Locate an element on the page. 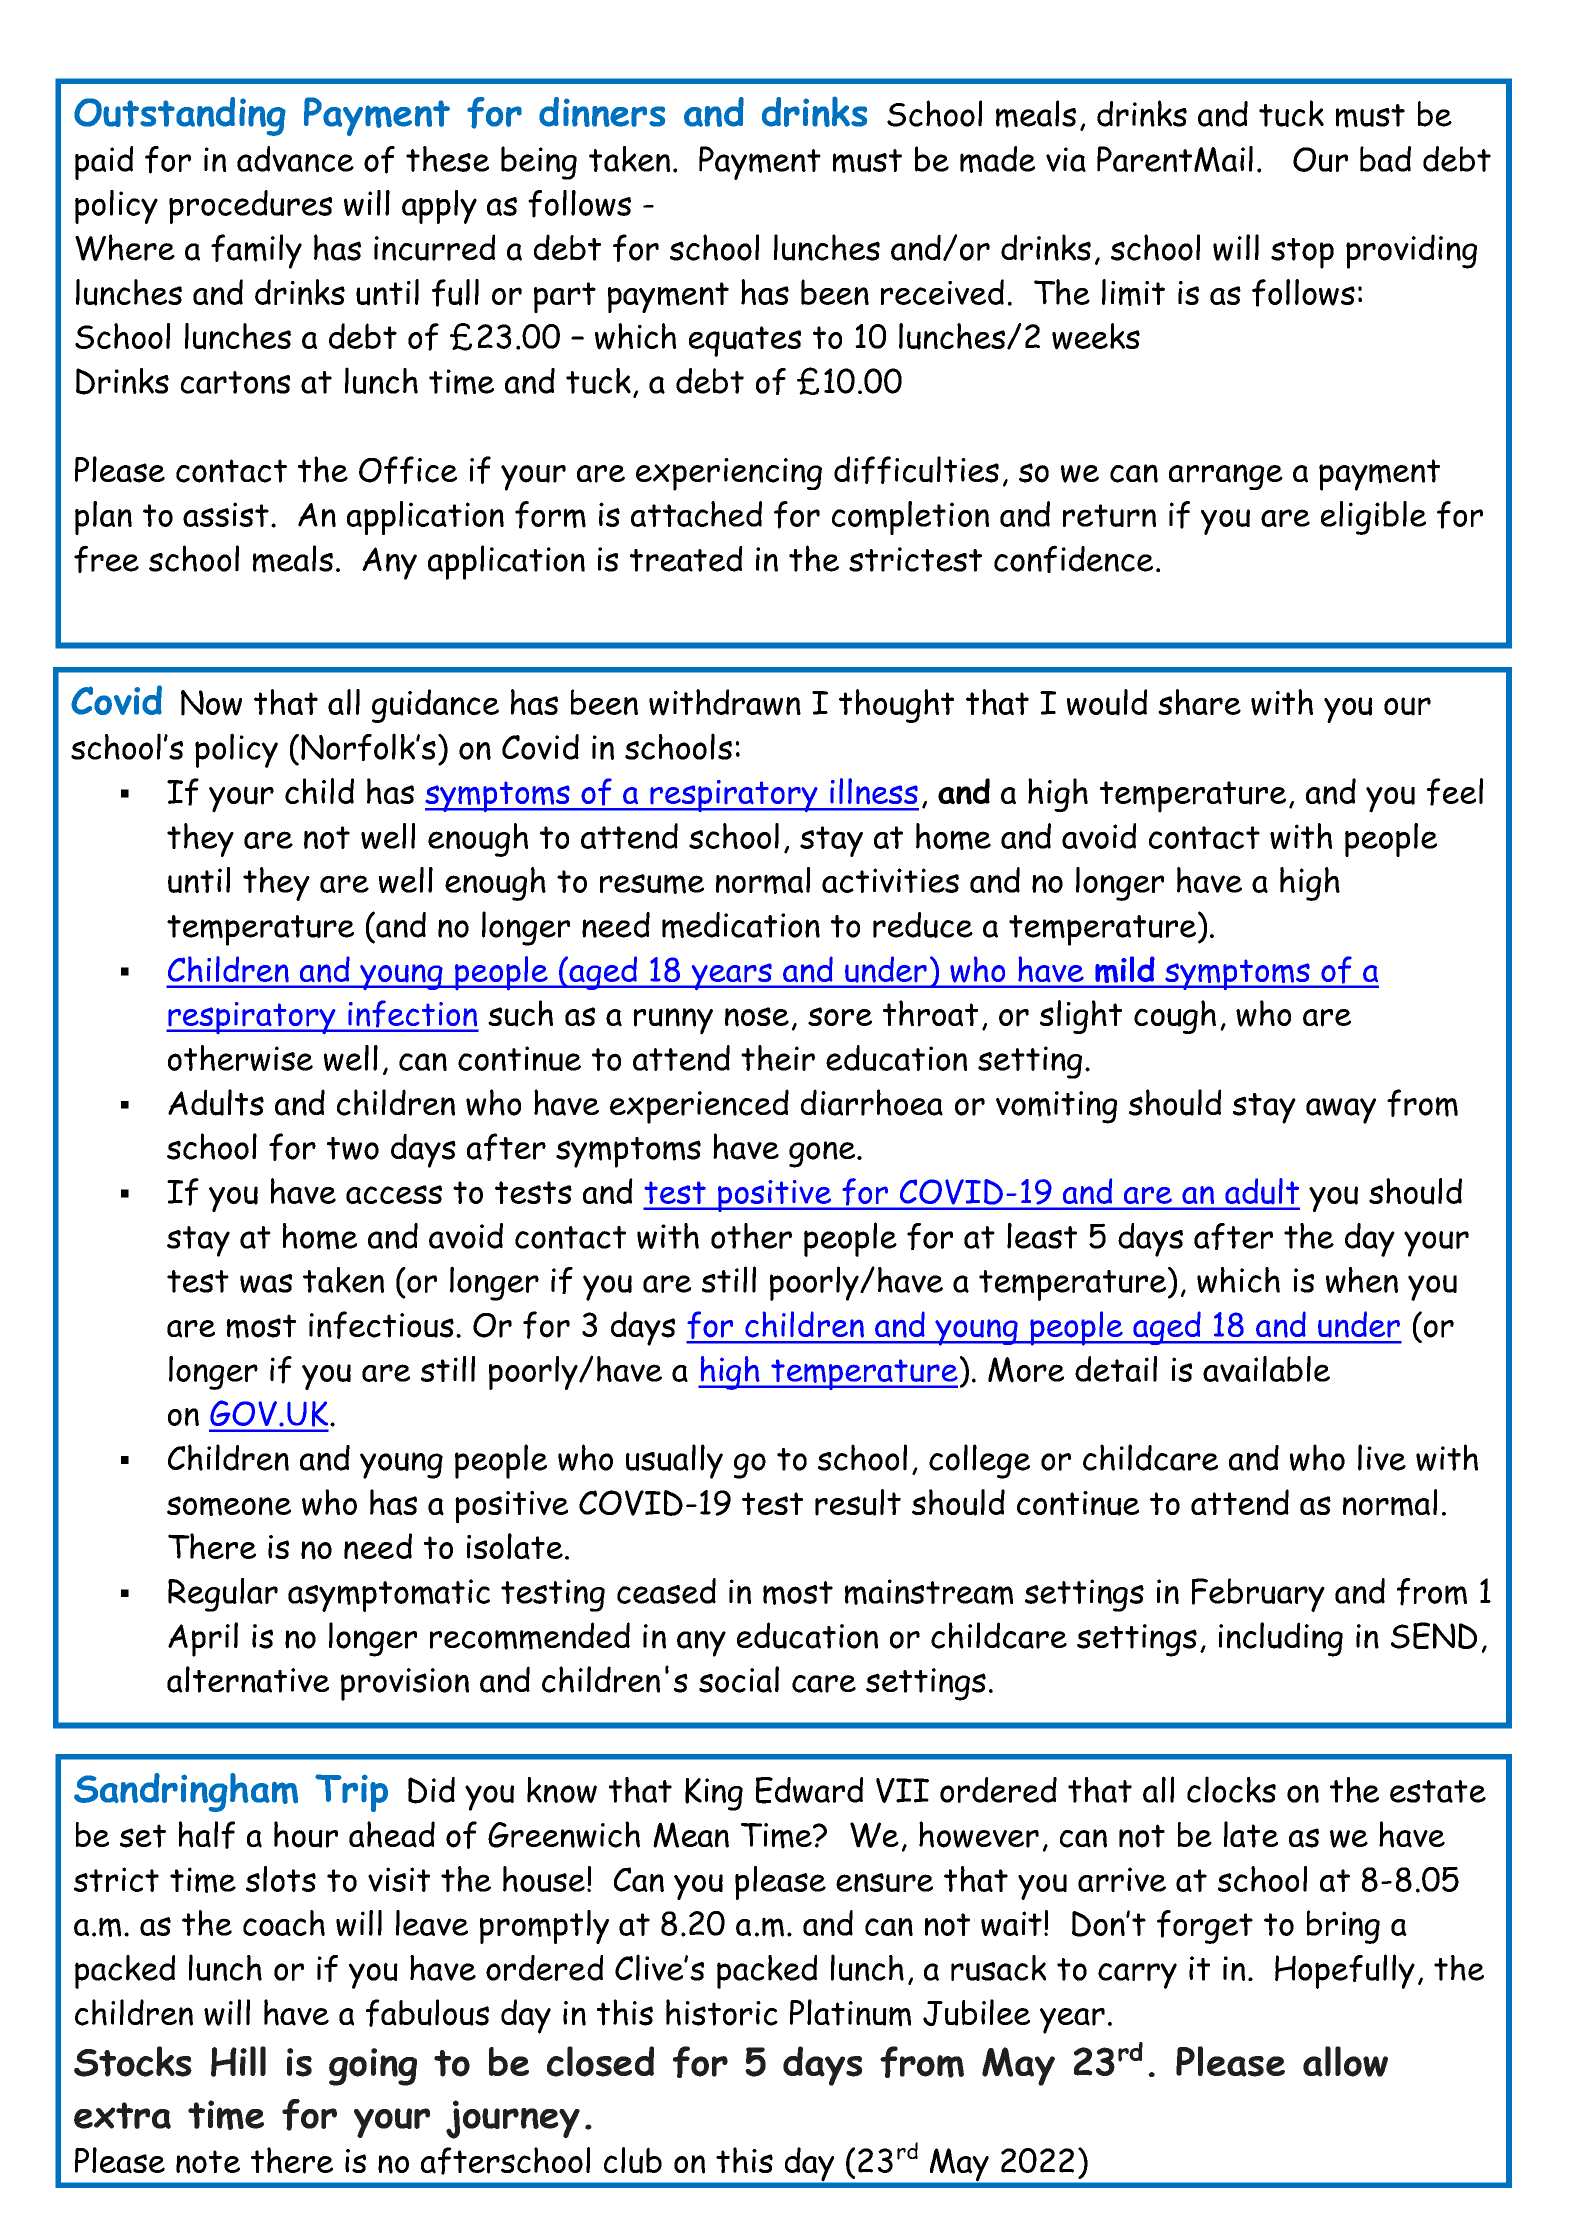 The height and width of the page is (2236, 1582). assist is located at coordinates (226, 514).
